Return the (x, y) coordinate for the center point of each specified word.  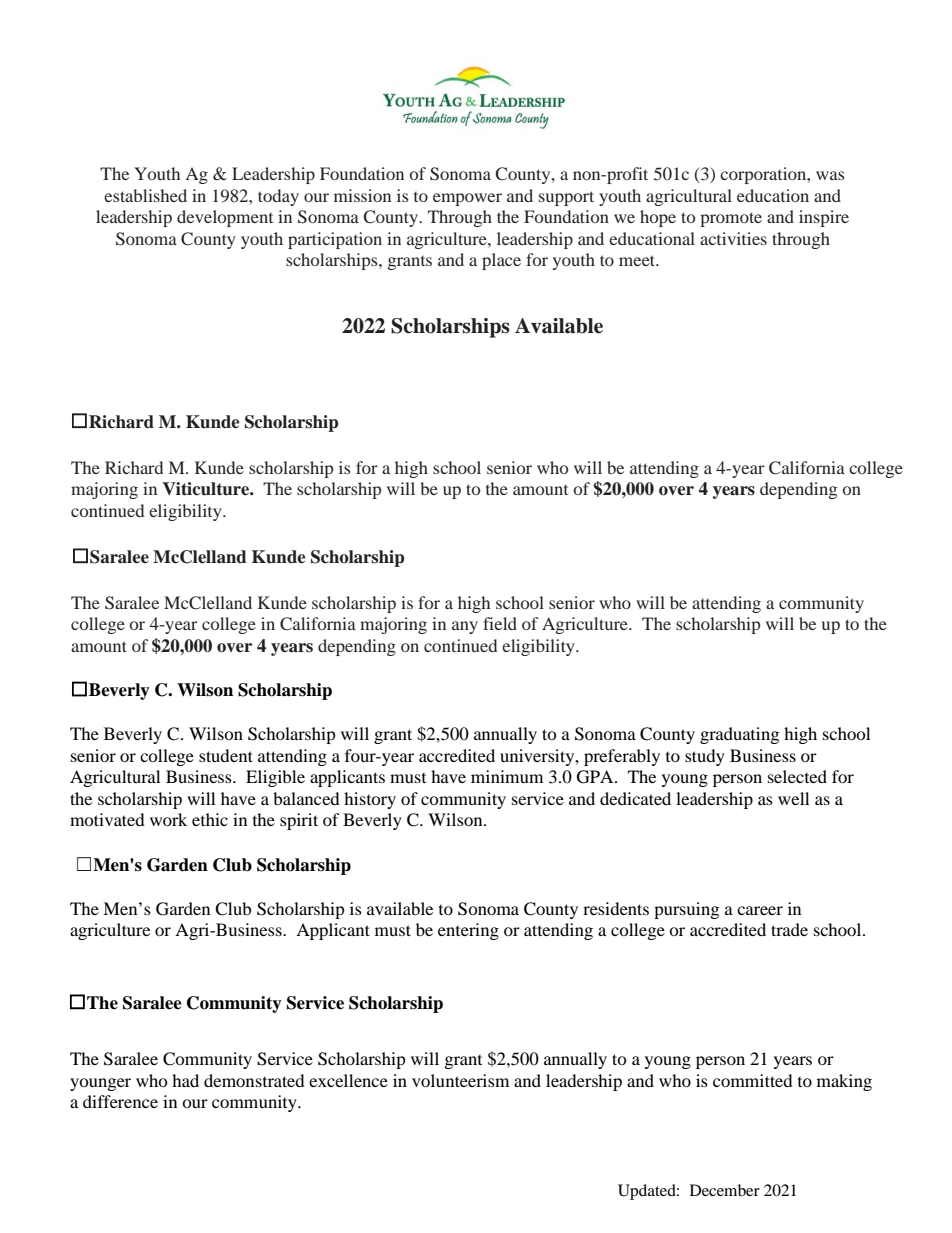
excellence (348, 1080)
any (465, 627)
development (225, 218)
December (725, 1190)
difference (120, 1101)
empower (467, 199)
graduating (739, 735)
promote (731, 219)
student (226, 755)
